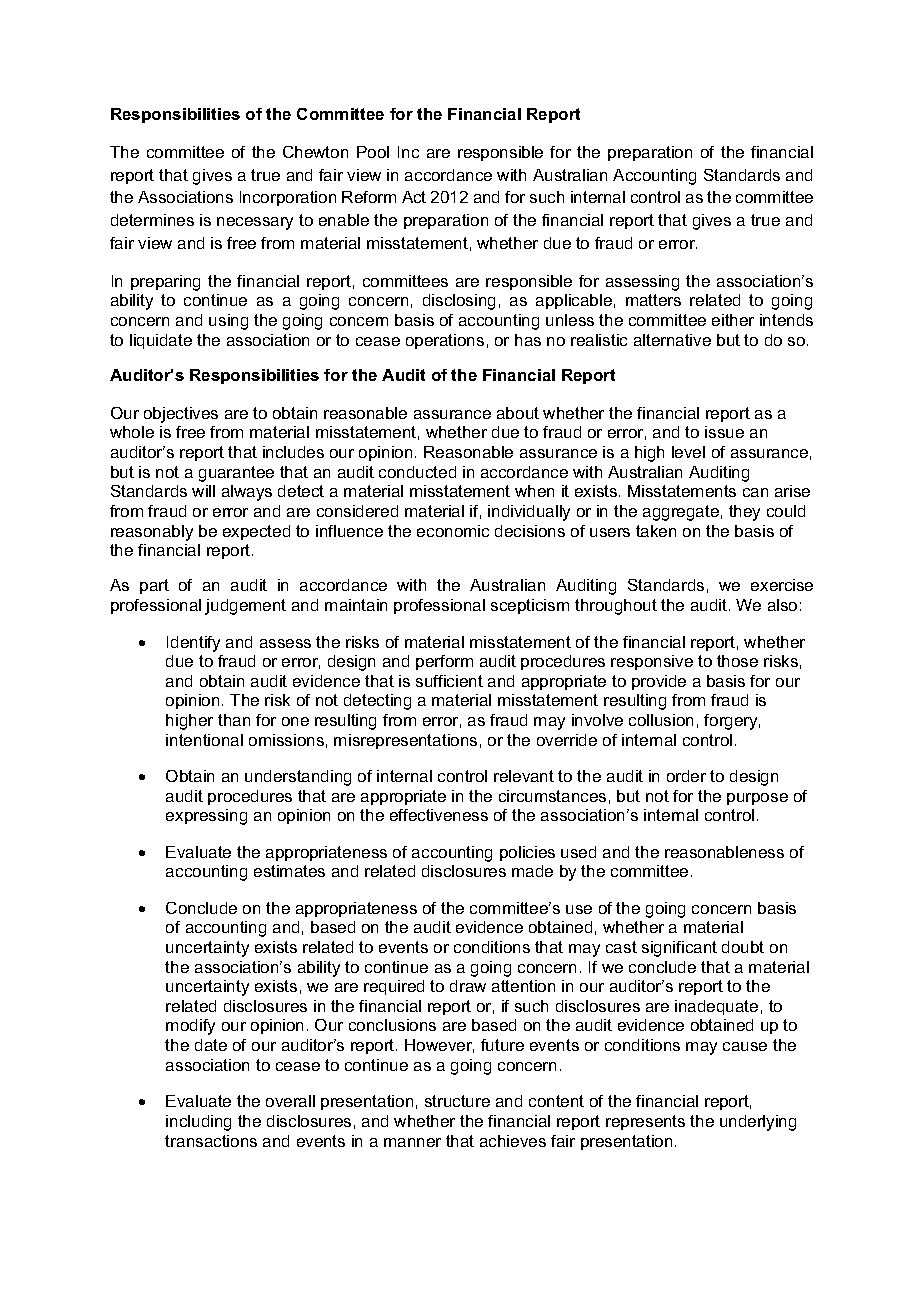 Image resolution: width=924 pixels, height=1308 pixels. I want to click on doubt, so click(743, 947).
